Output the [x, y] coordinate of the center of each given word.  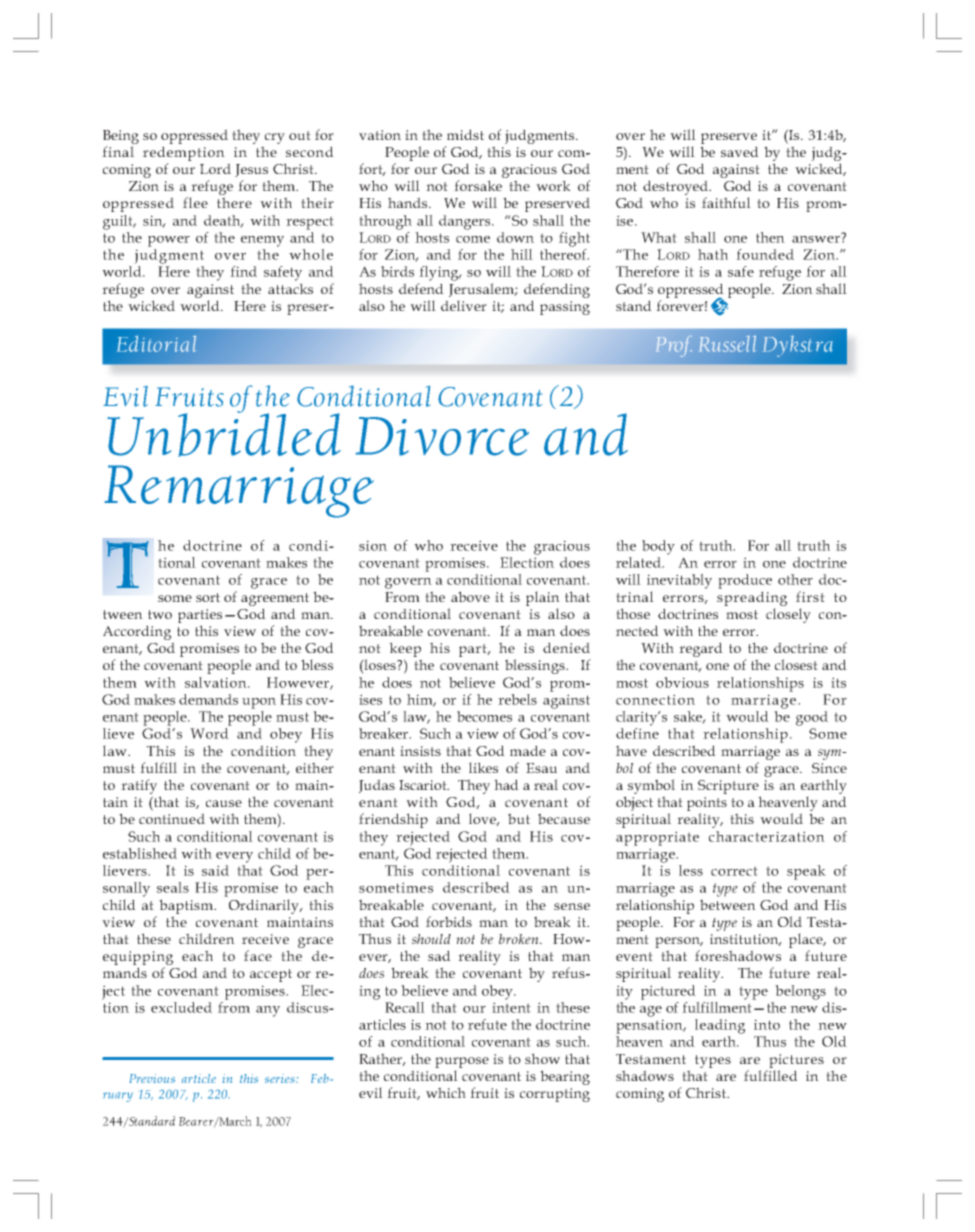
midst [465, 134]
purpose [462, 1062]
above [470, 596]
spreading [752, 598]
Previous [152, 1078]
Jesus [251, 170]
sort [208, 597]
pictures [796, 1061]
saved [740, 151]
